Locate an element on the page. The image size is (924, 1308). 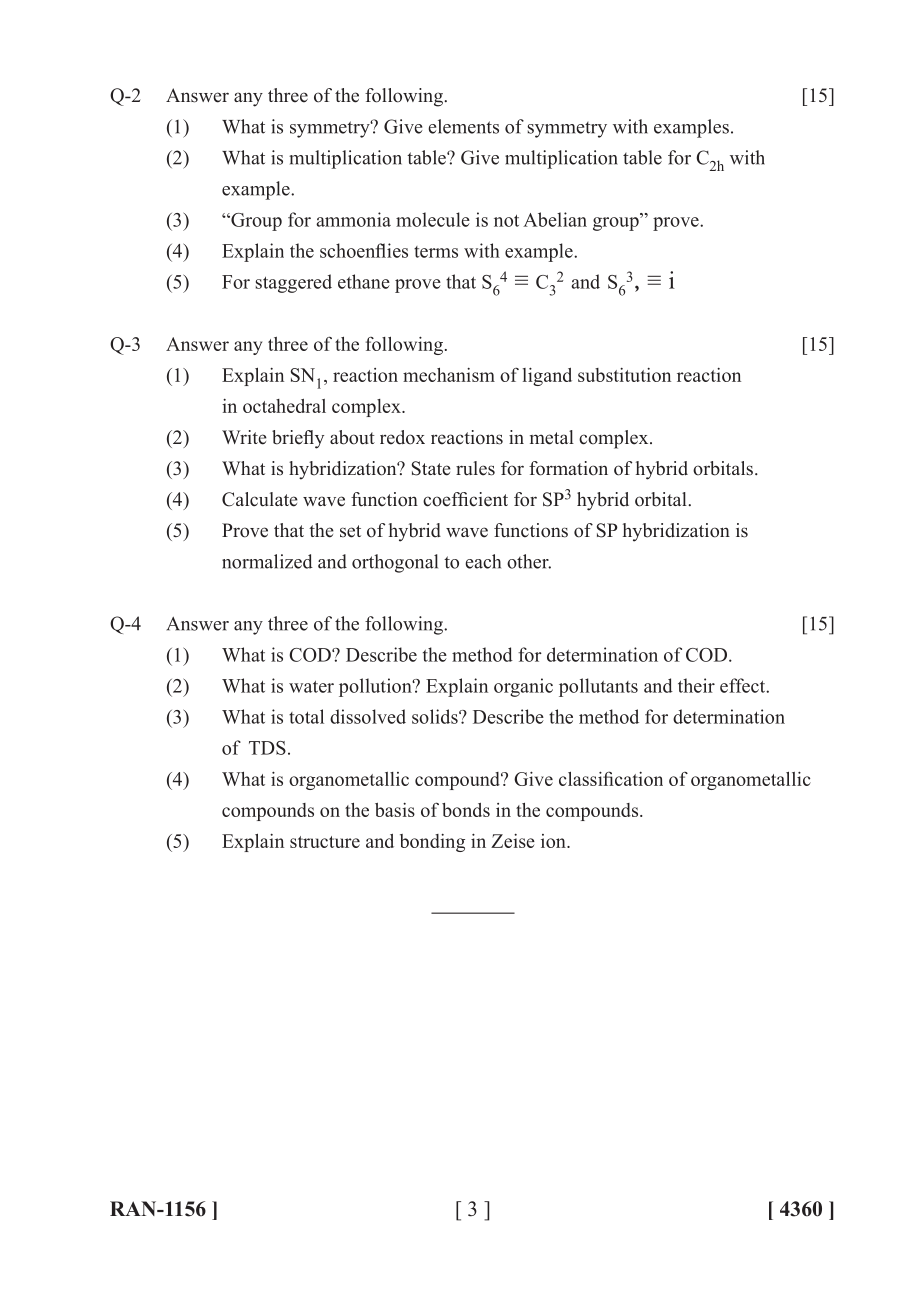
structure is located at coordinates (325, 842).
